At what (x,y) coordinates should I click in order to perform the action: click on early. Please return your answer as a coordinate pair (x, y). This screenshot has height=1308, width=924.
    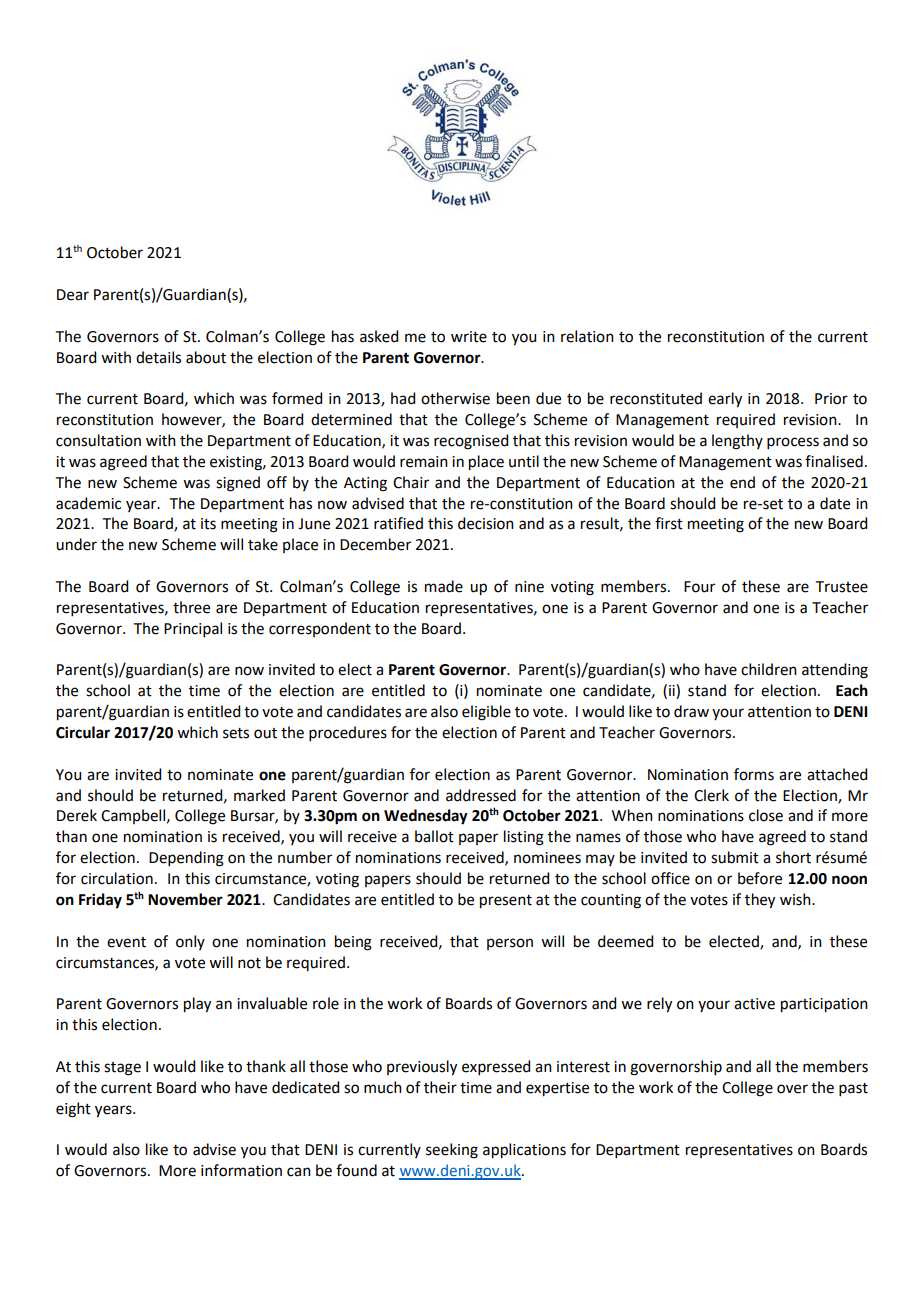
    Looking at the image, I should click on (725, 400).
